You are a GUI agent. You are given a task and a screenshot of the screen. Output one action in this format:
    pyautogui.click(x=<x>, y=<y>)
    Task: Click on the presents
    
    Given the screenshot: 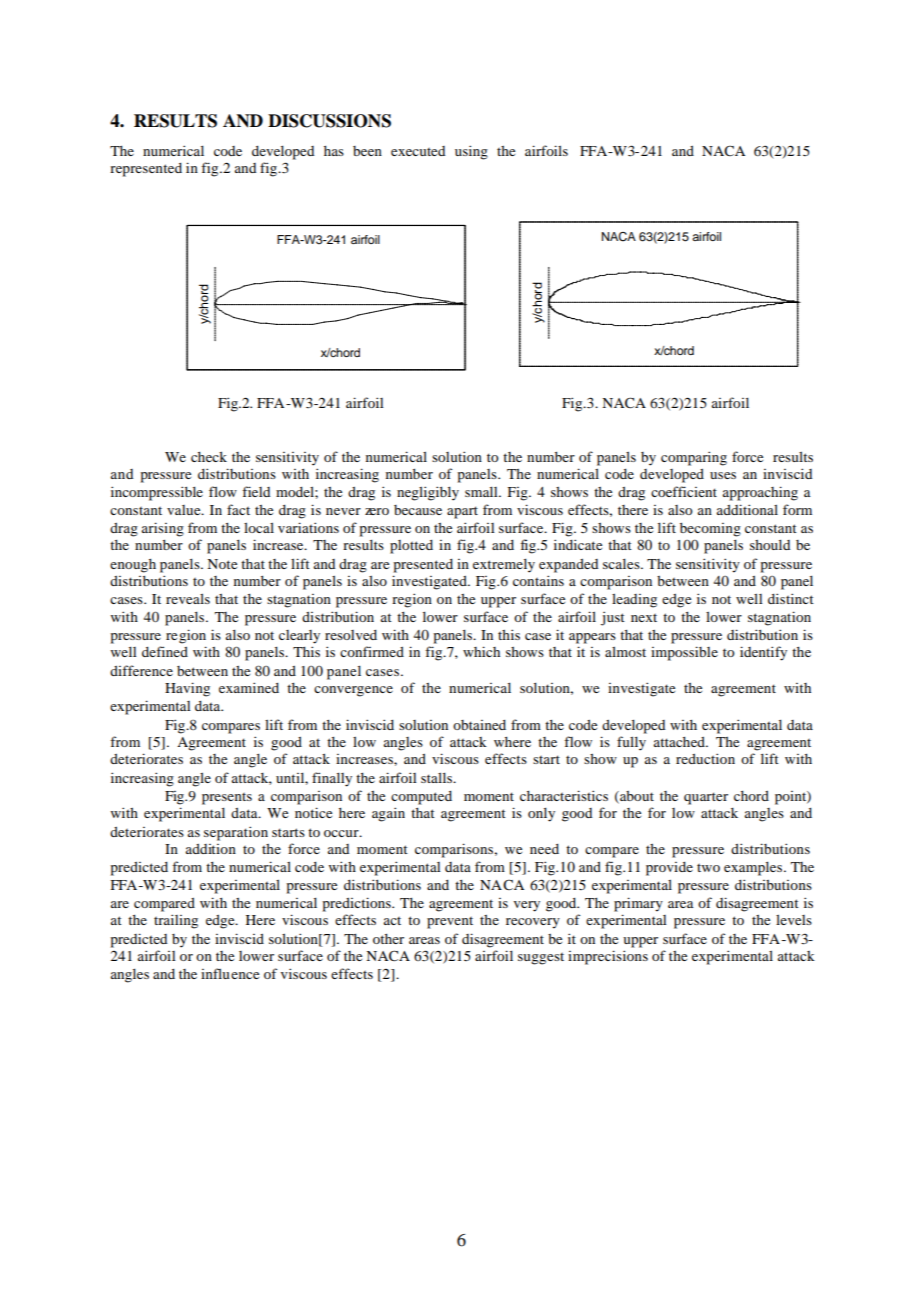 What is the action you would take?
    pyautogui.click(x=227, y=799)
